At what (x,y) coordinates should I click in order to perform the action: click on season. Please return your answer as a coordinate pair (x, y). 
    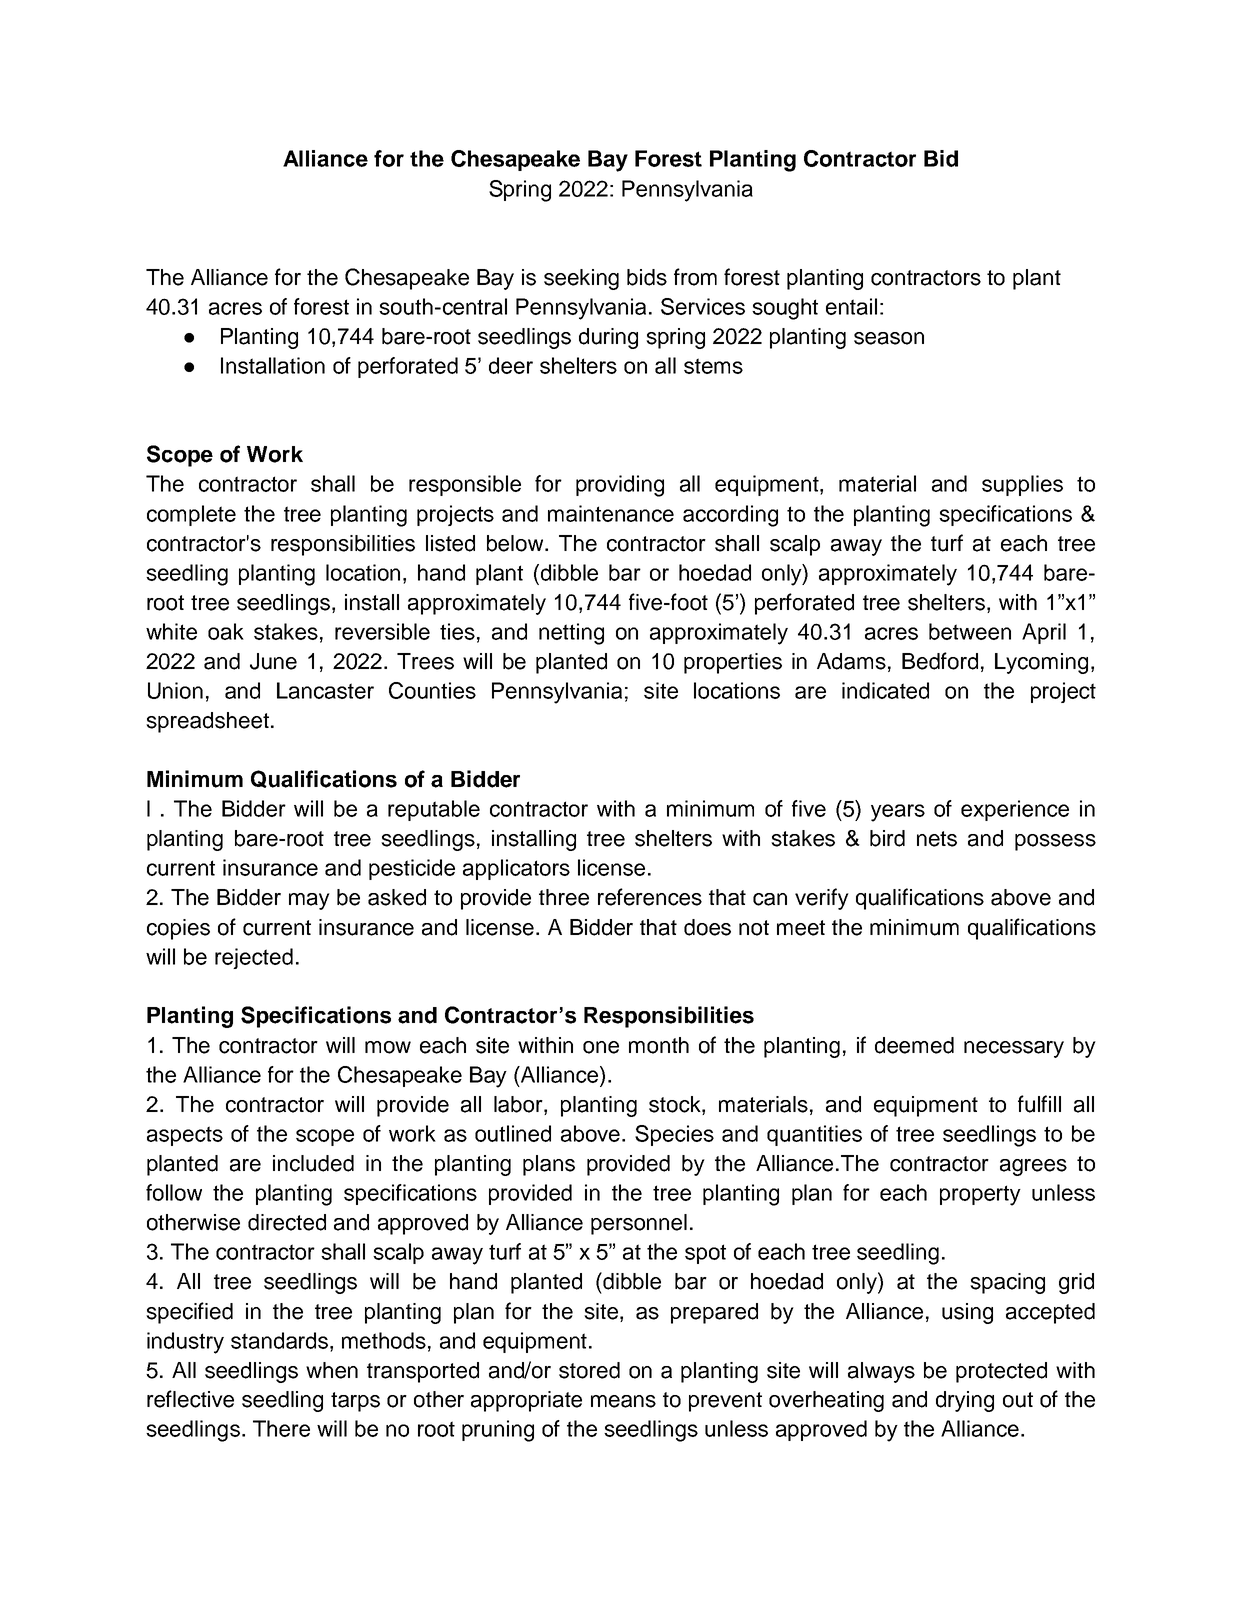
    Looking at the image, I should click on (889, 338).
